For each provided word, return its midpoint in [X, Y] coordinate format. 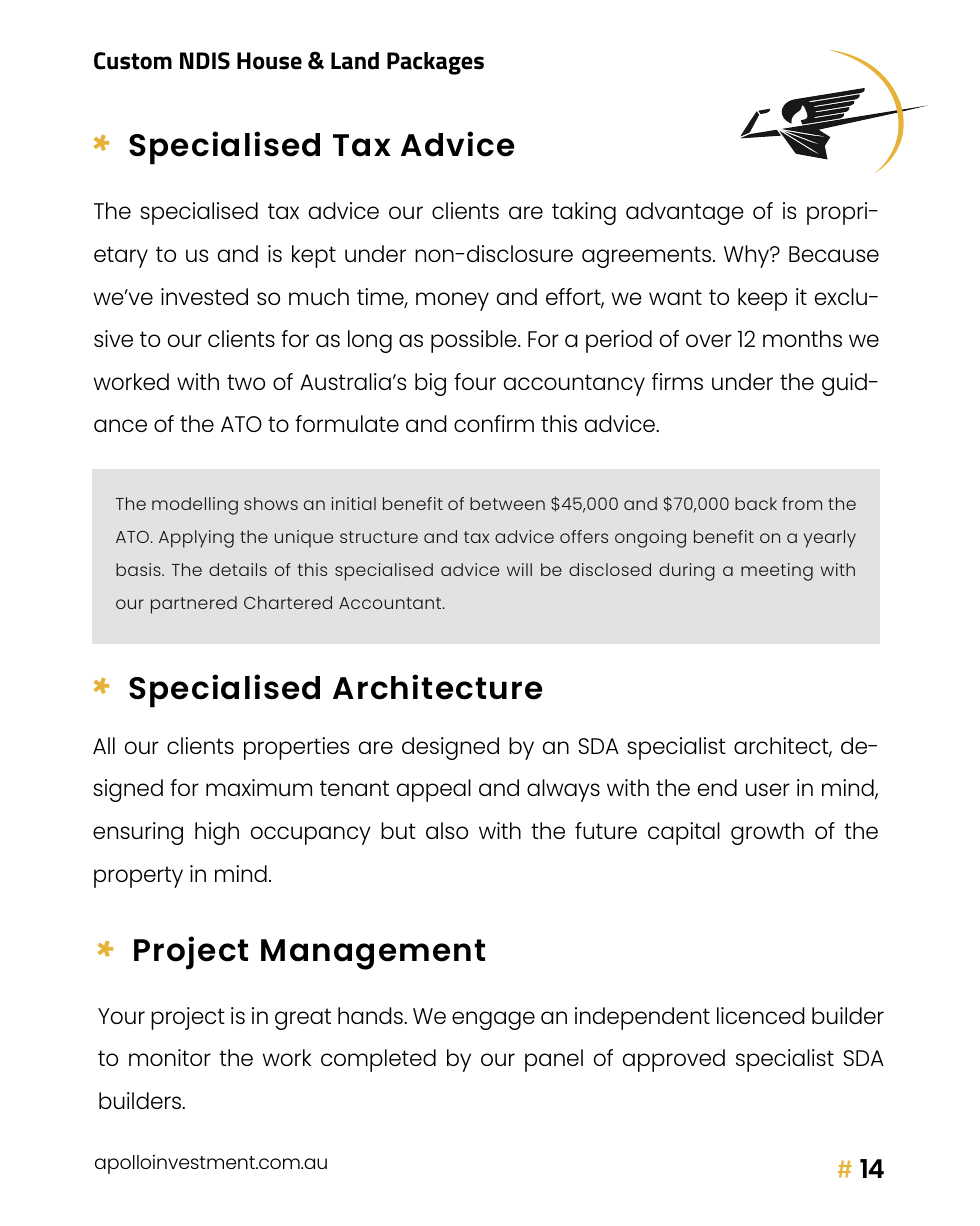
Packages [435, 63]
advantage [685, 213]
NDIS [205, 61]
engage [493, 1020]
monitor [170, 1057]
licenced [761, 1015]
